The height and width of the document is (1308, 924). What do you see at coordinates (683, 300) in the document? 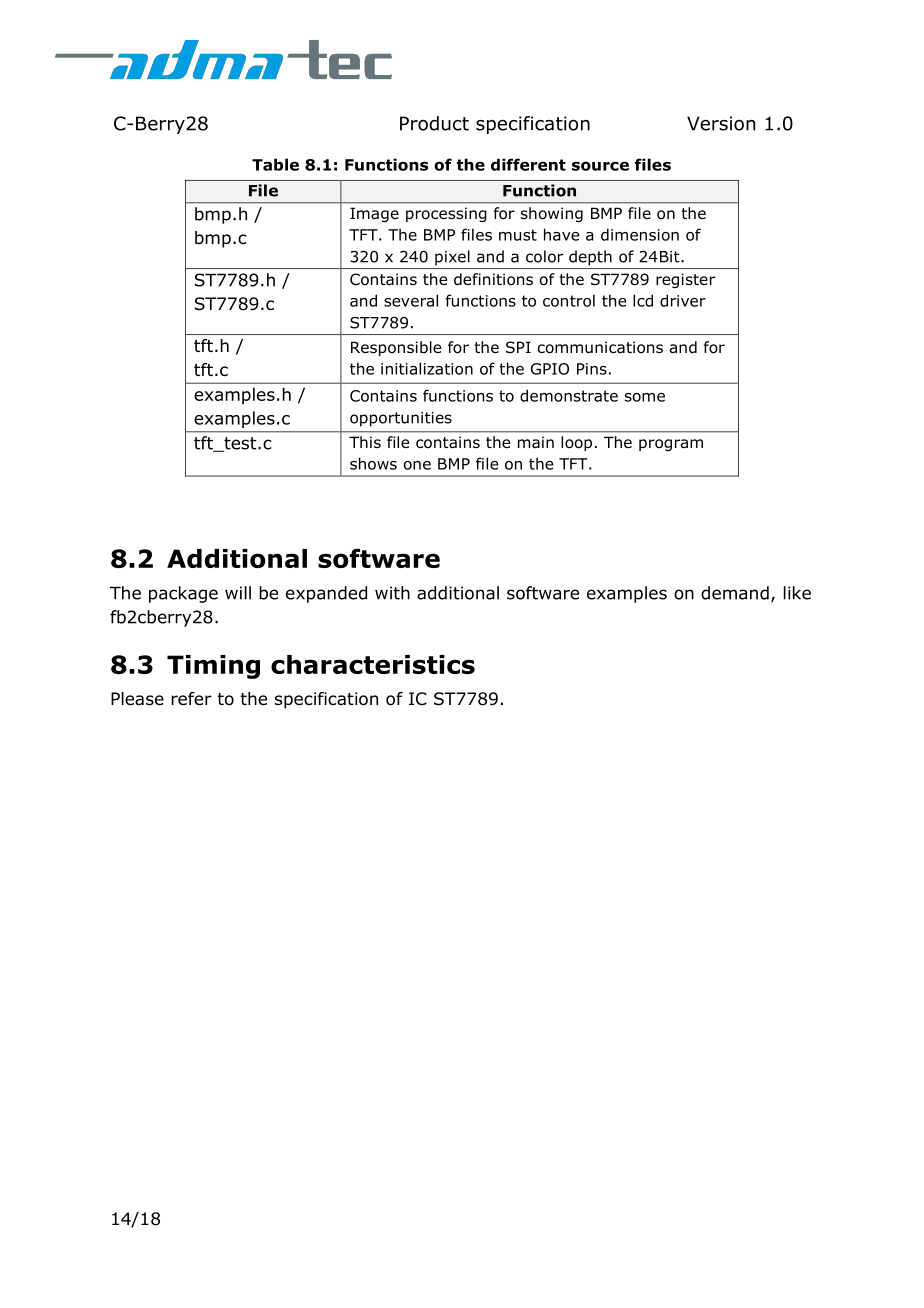
I see `driver` at bounding box center [683, 300].
